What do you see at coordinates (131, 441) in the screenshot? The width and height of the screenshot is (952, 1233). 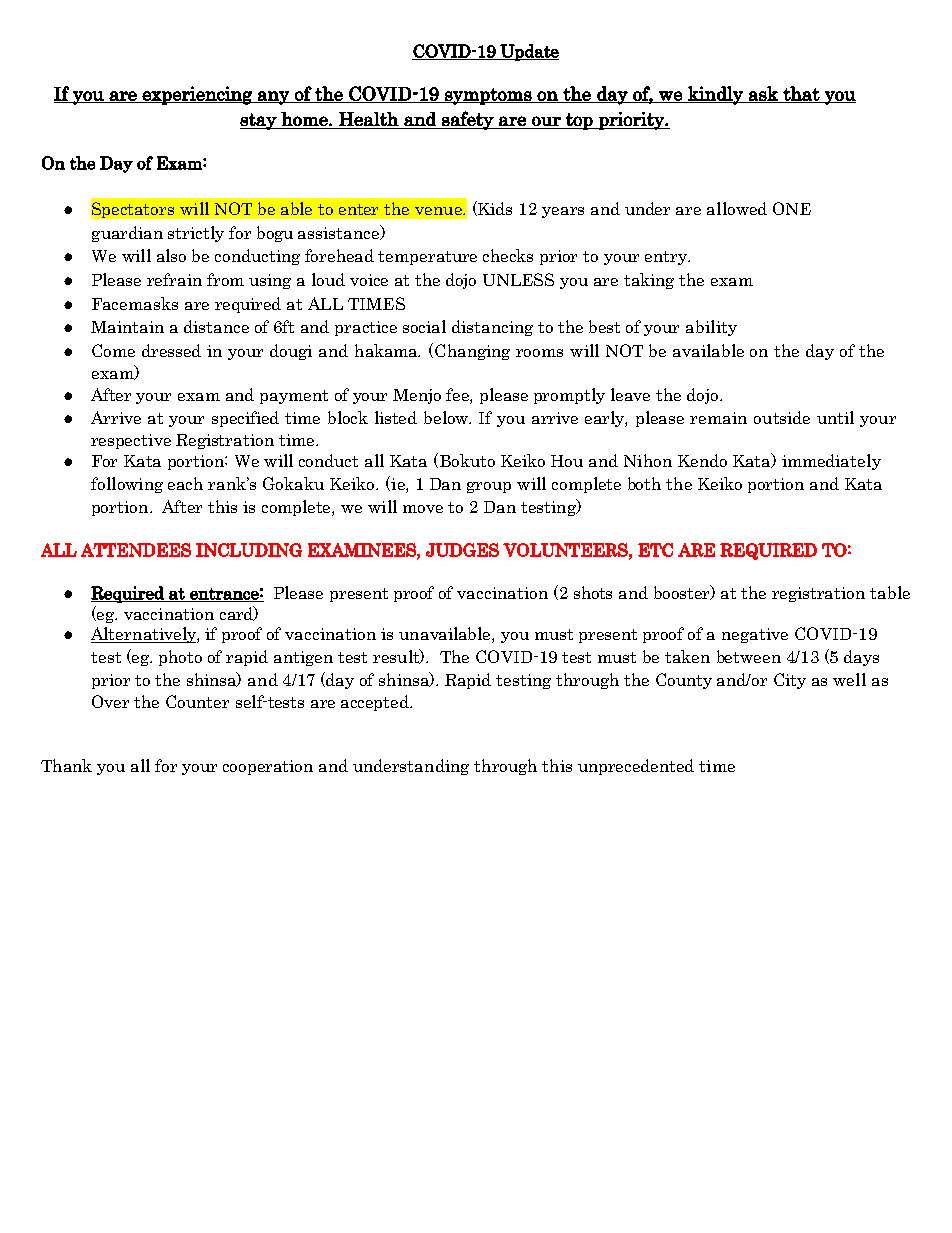 I see `respective` at bounding box center [131, 441].
